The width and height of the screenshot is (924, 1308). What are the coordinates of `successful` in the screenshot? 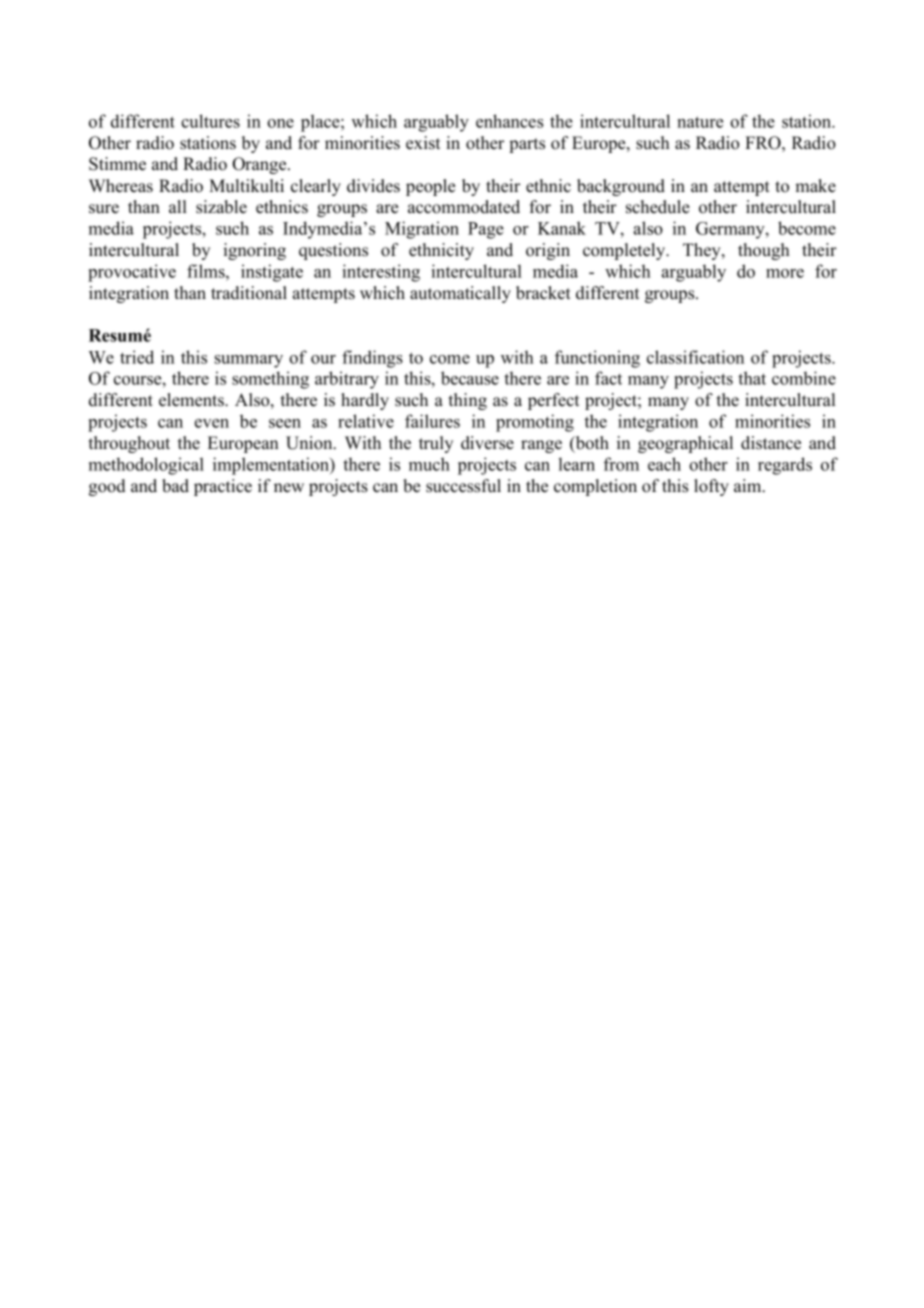 It's located at (463, 486).
